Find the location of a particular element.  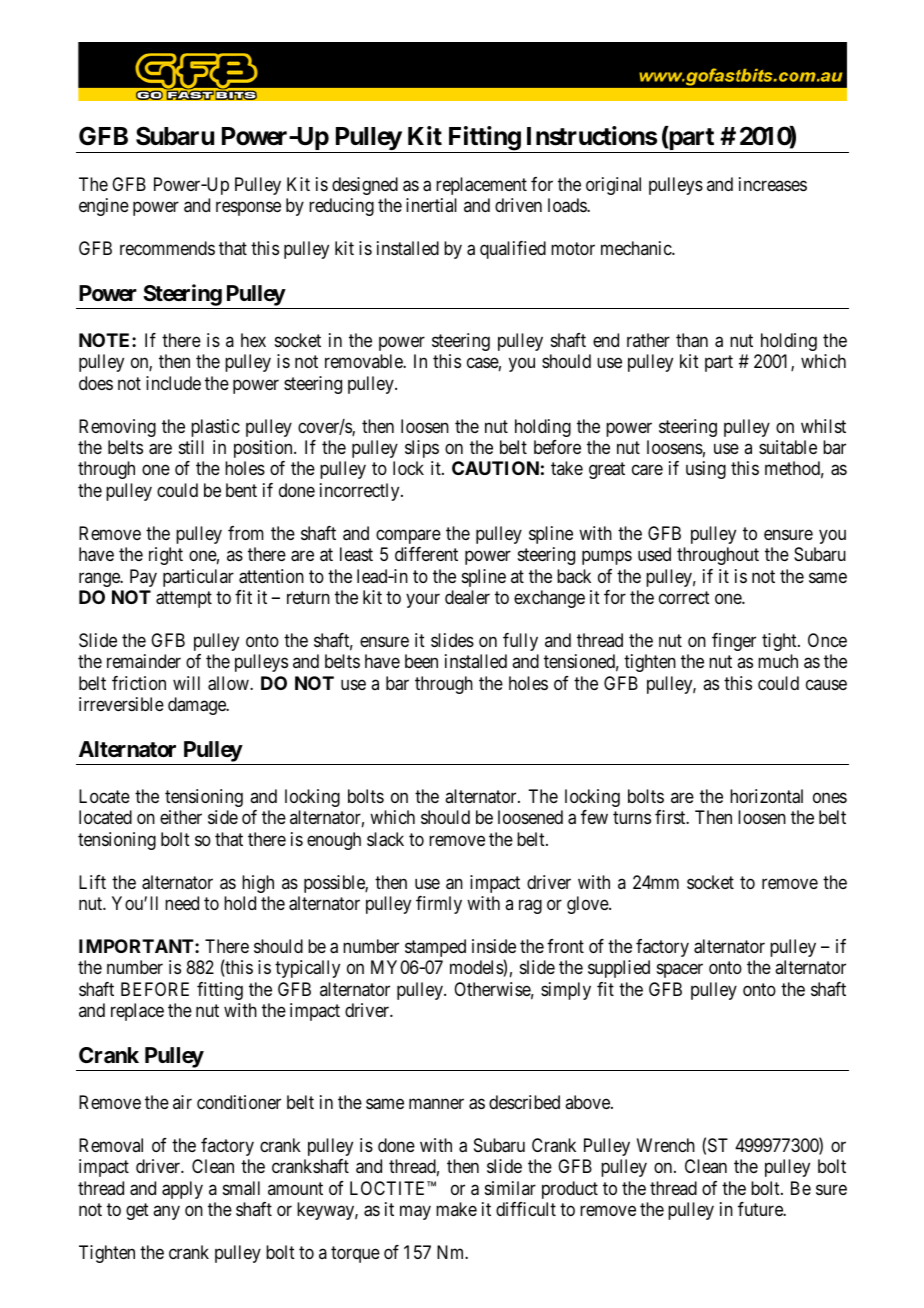

stamped is located at coordinates (435, 948).
